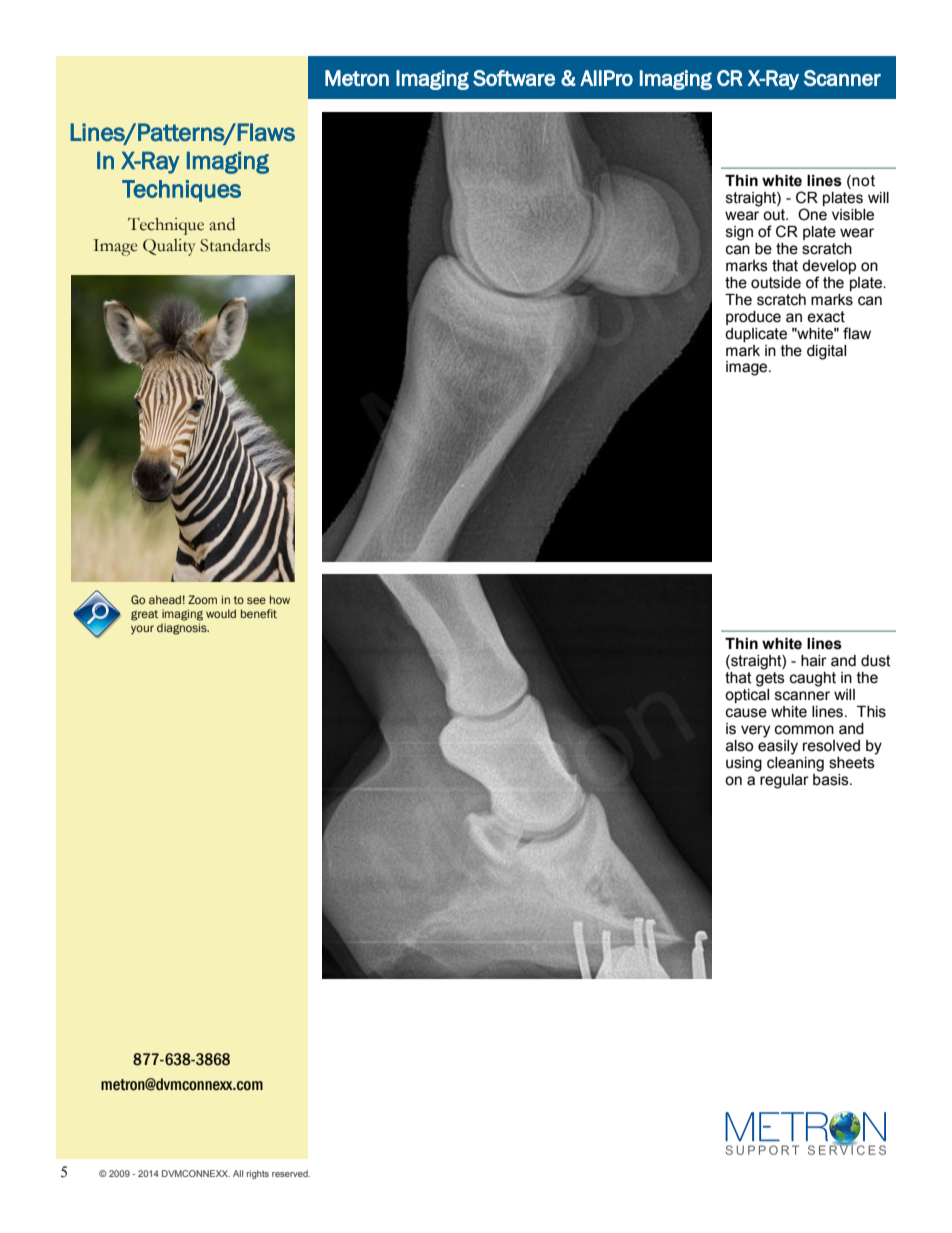 This document has width=952, height=1233. I want to click on hair, so click(814, 661).
